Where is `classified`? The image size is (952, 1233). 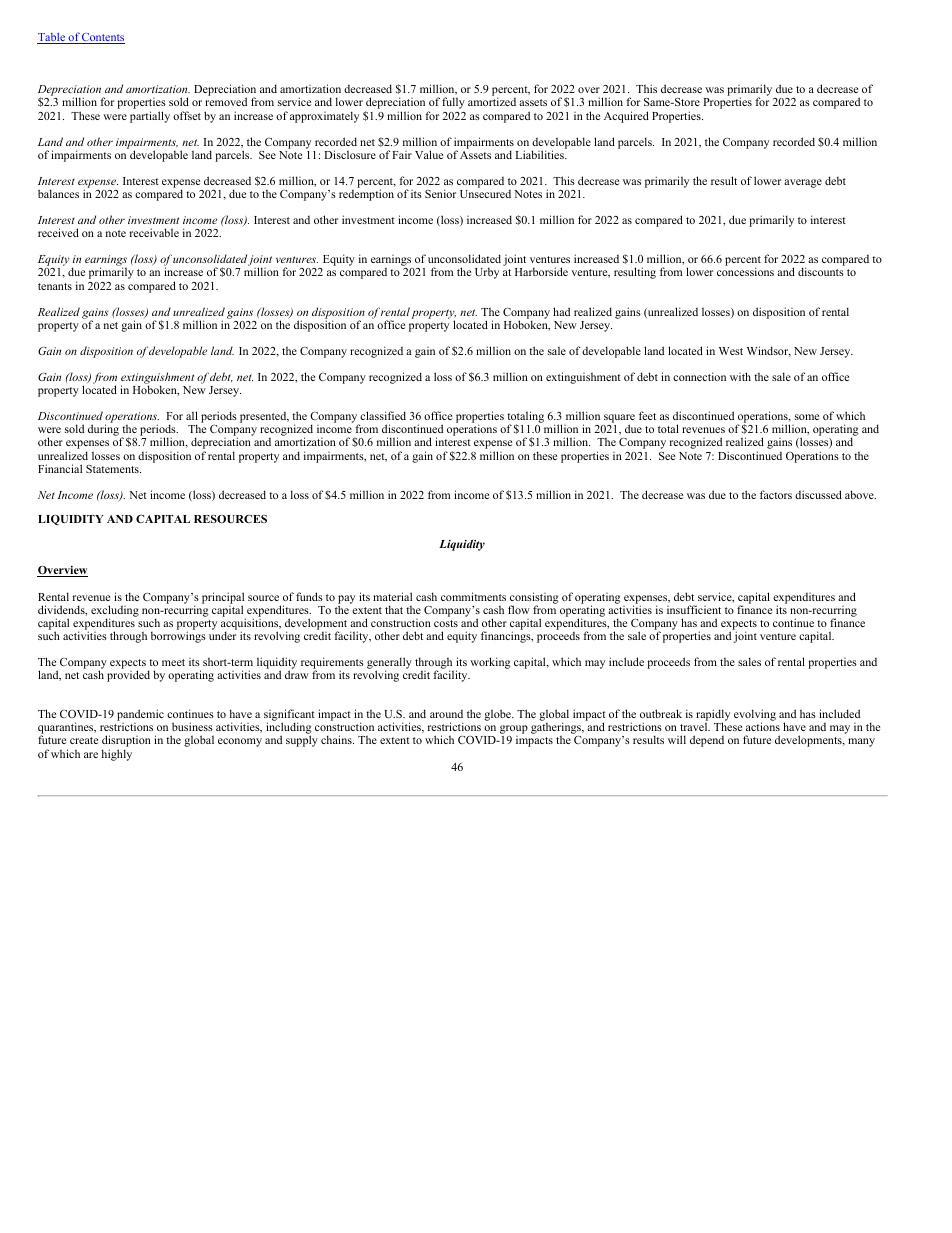
classified is located at coordinates (383, 415).
